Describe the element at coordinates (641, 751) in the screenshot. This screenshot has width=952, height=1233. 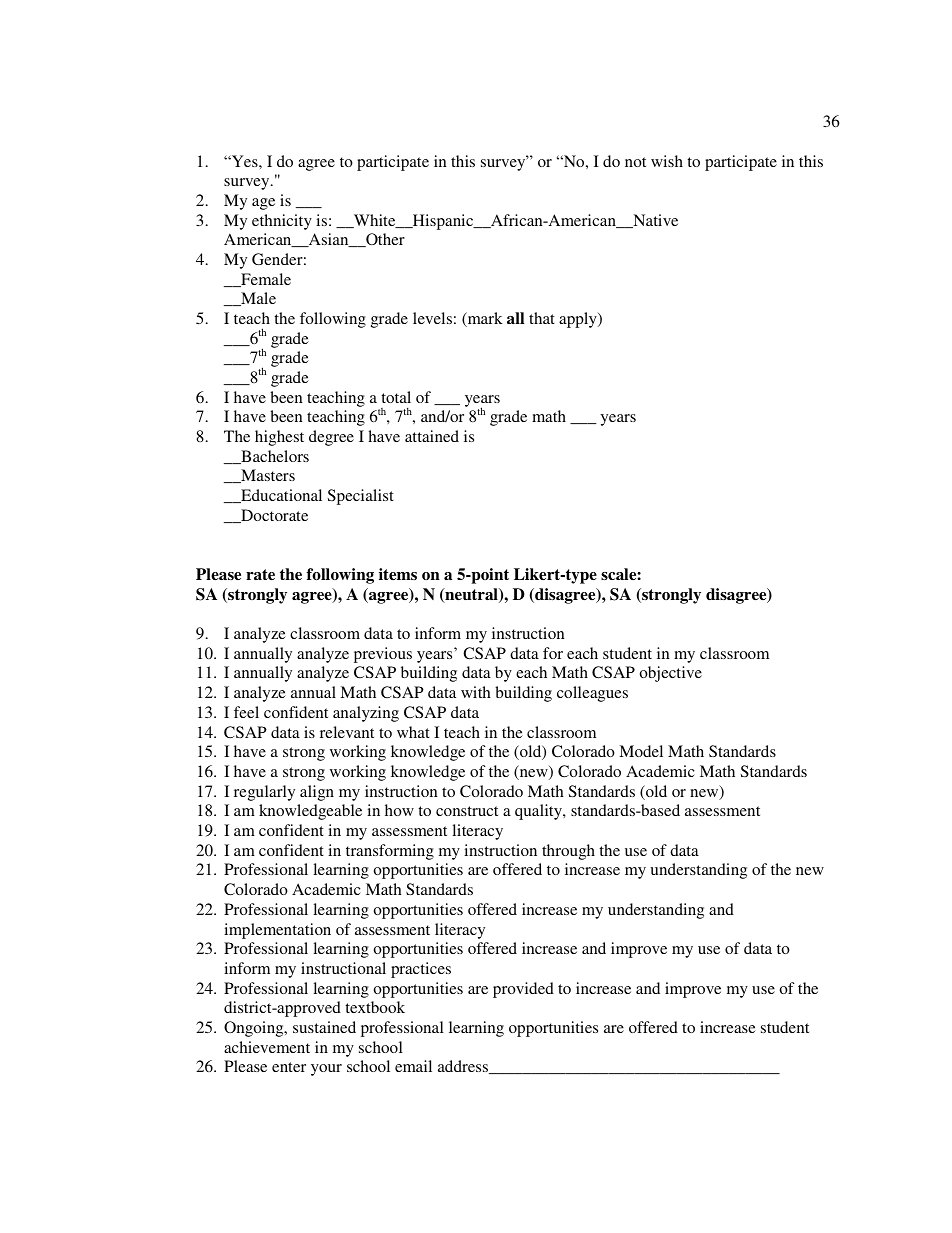
I see `Model` at that location.
